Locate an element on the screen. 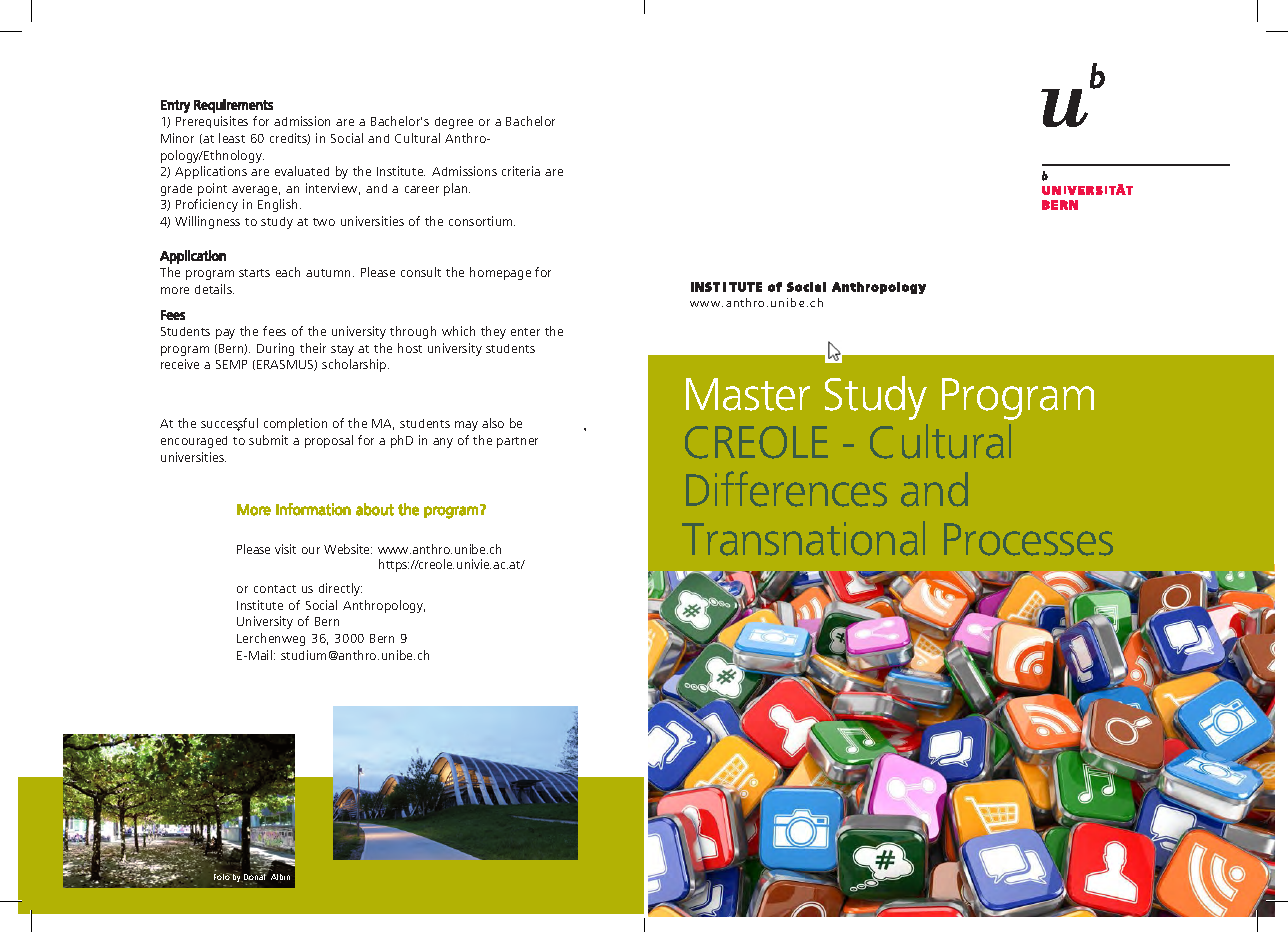 The width and height of the screenshot is (1288, 932). Master is located at coordinates (748, 394).
